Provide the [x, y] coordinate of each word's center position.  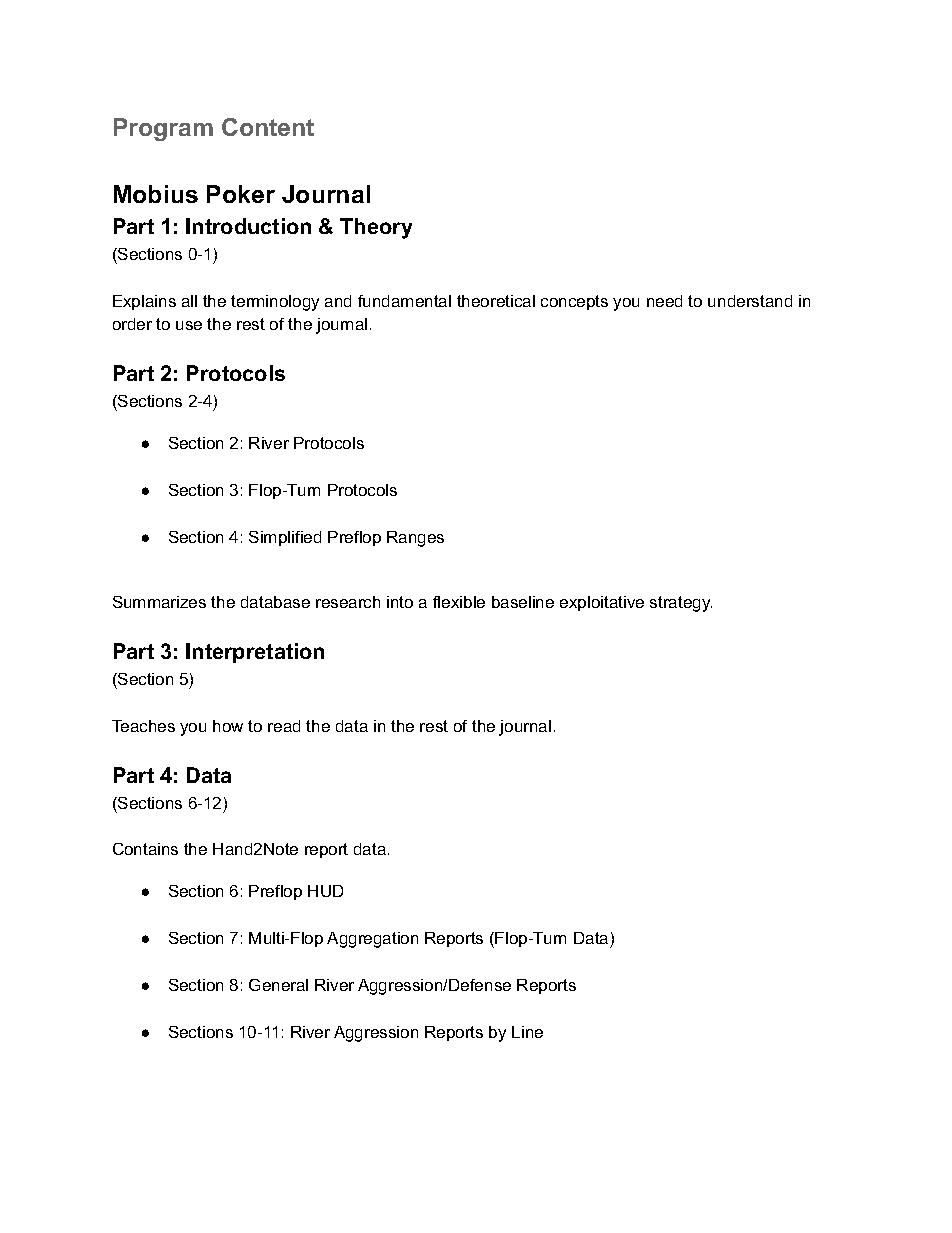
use [189, 325]
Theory [376, 228]
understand [750, 301]
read [284, 726]
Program [163, 129]
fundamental [404, 301]
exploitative [602, 603]
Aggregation [372, 940]
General [278, 985]
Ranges [415, 539]
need [664, 301]
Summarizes [159, 602]
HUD [325, 891]
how [228, 726]
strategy [681, 604]
